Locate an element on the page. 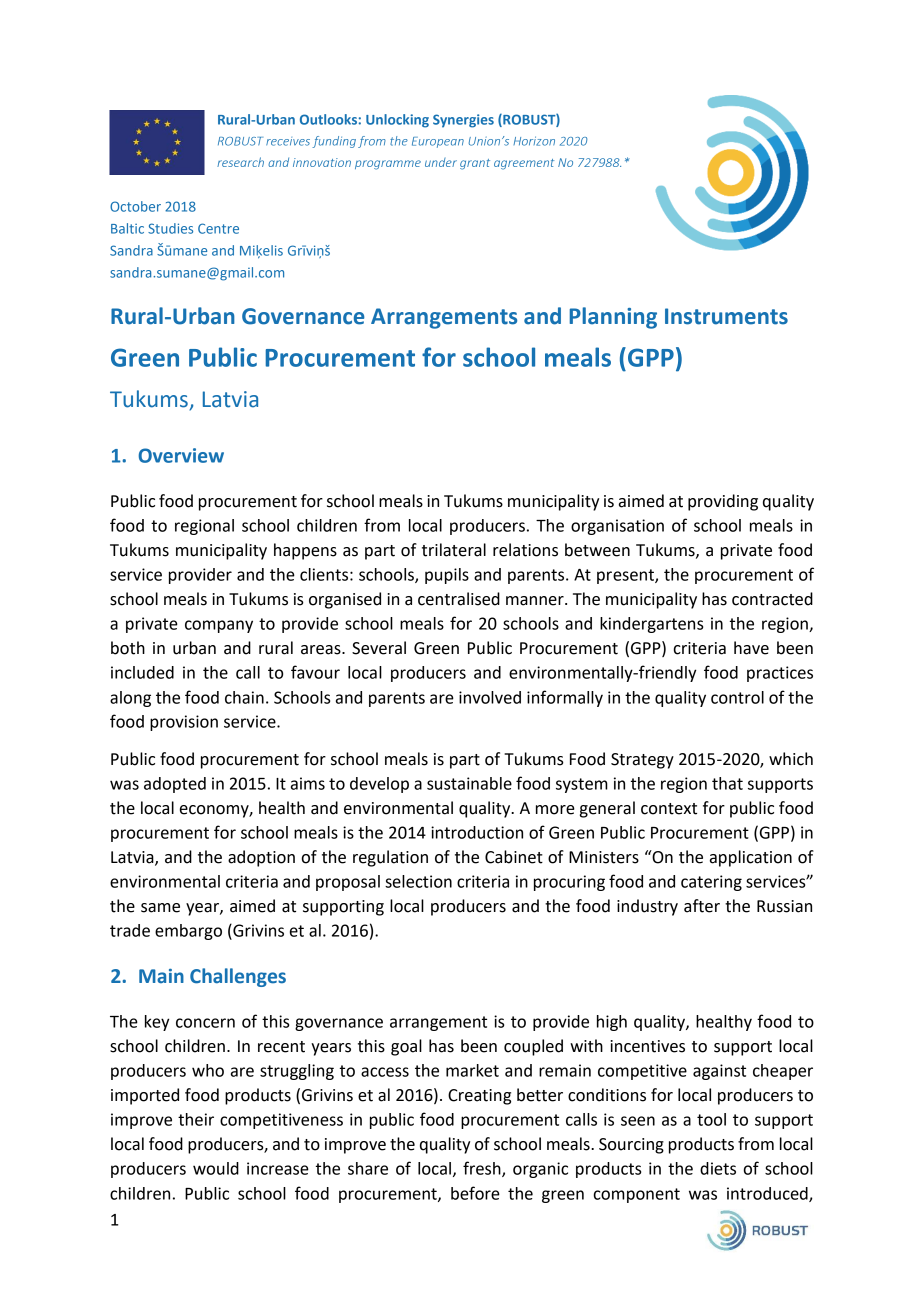  providing is located at coordinates (723, 502).
